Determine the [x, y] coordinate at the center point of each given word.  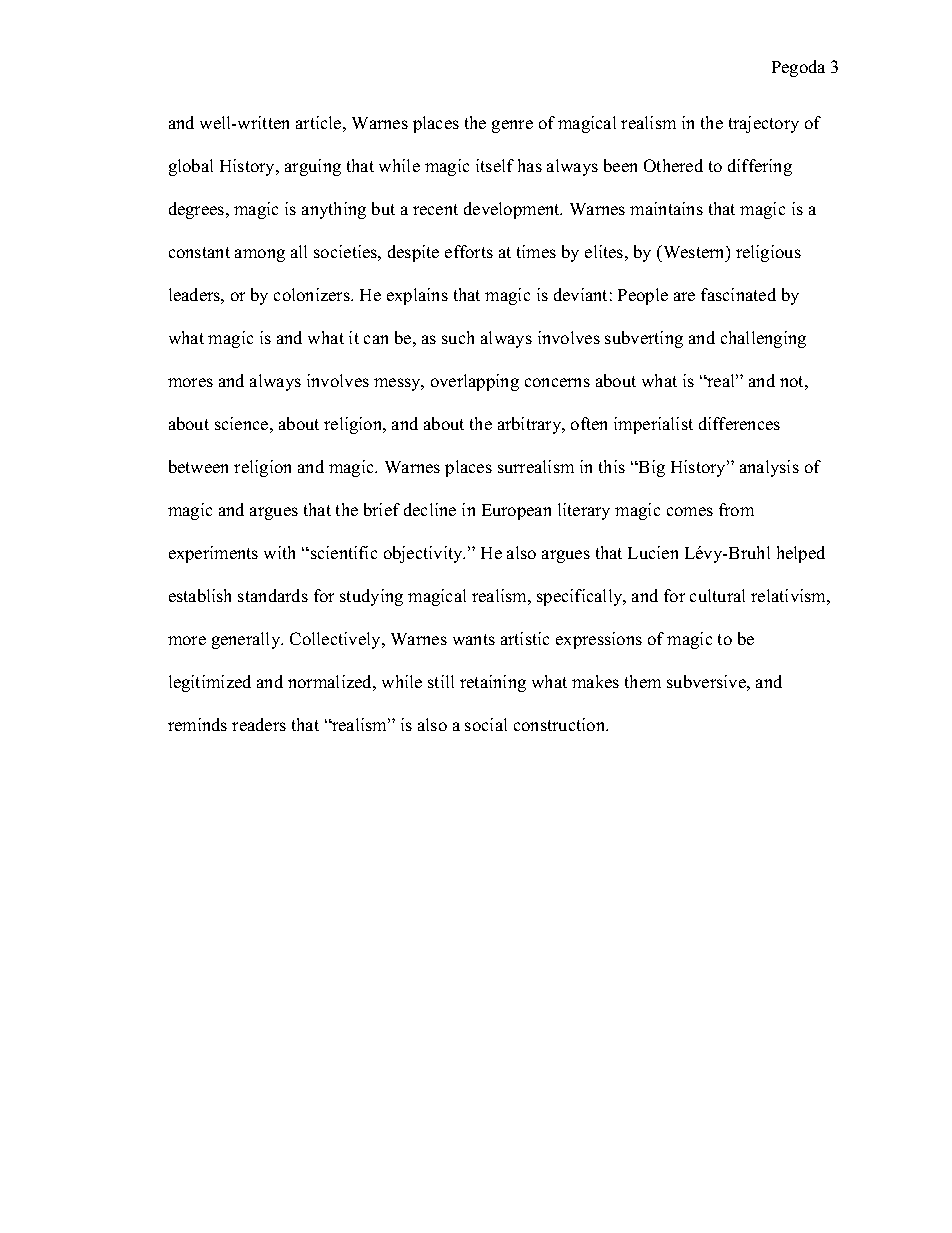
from [736, 509]
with [279, 552]
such [458, 337]
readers [259, 724]
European [516, 512]
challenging [763, 339]
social [486, 724]
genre [512, 126]
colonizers [313, 294]
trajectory [764, 124]
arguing [313, 167]
